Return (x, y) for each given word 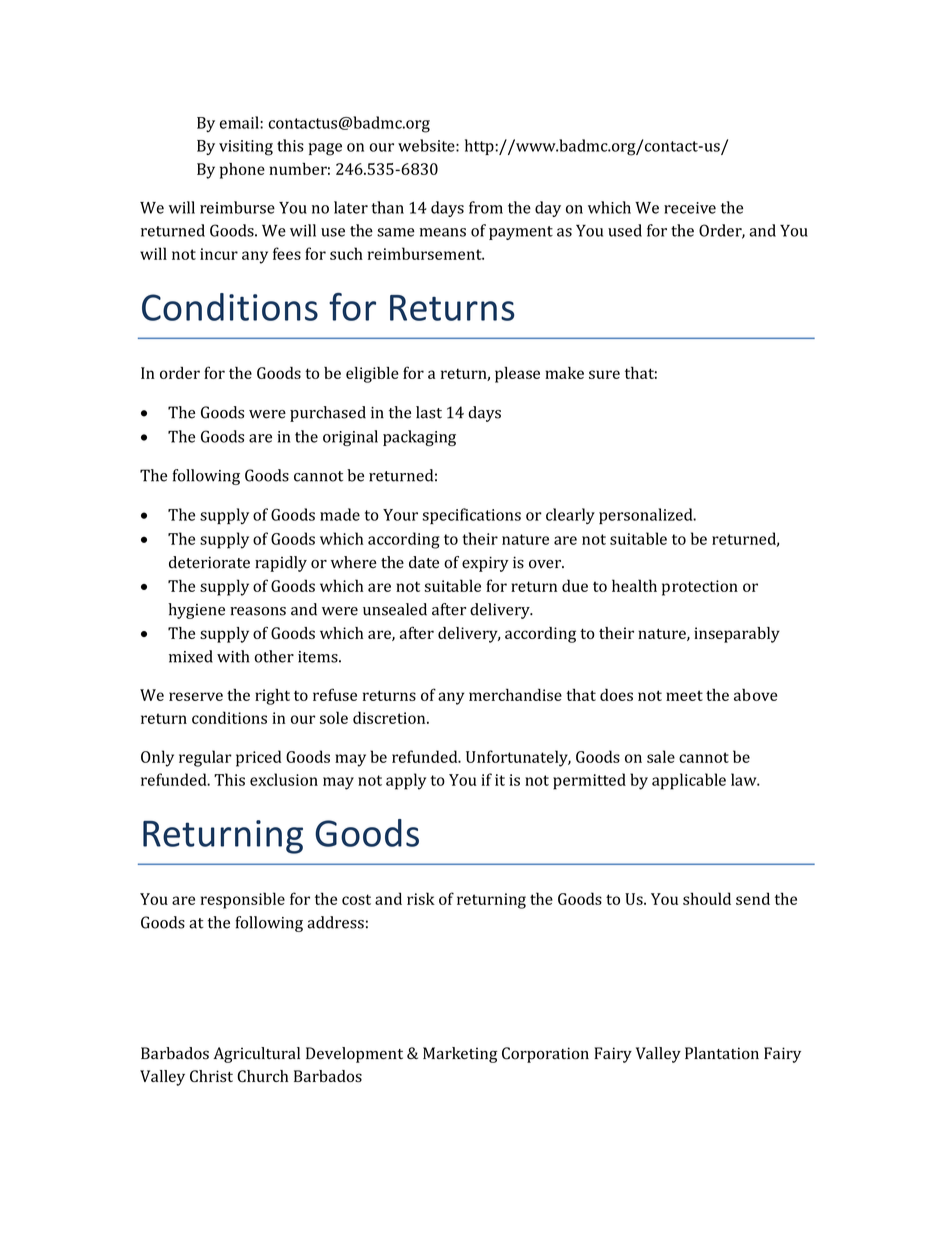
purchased (328, 414)
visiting (246, 148)
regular (205, 758)
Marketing (460, 1055)
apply (406, 781)
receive (690, 208)
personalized (647, 516)
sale (661, 756)
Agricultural (256, 1055)
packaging (419, 438)
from (486, 207)
